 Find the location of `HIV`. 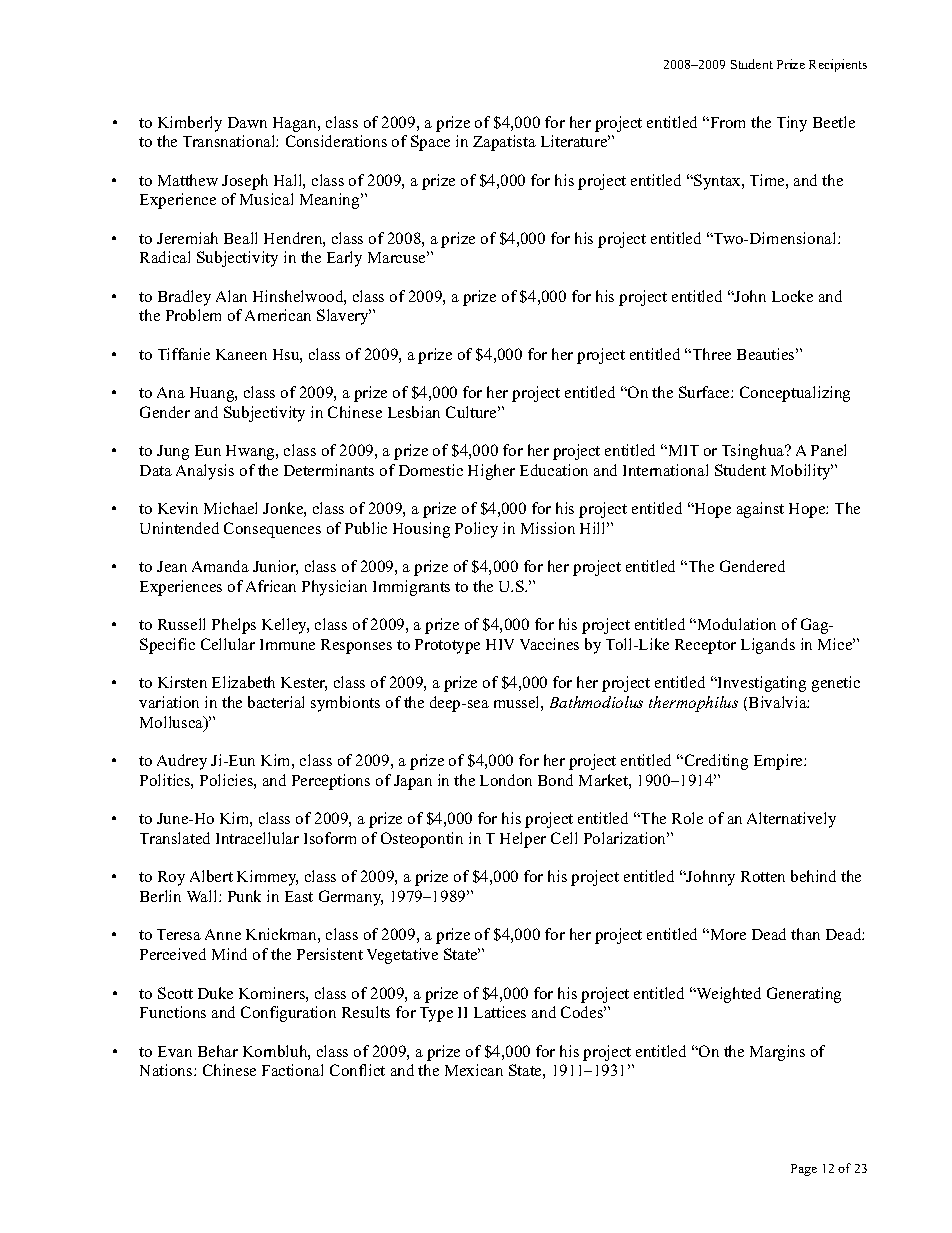

HIV is located at coordinates (500, 644).
